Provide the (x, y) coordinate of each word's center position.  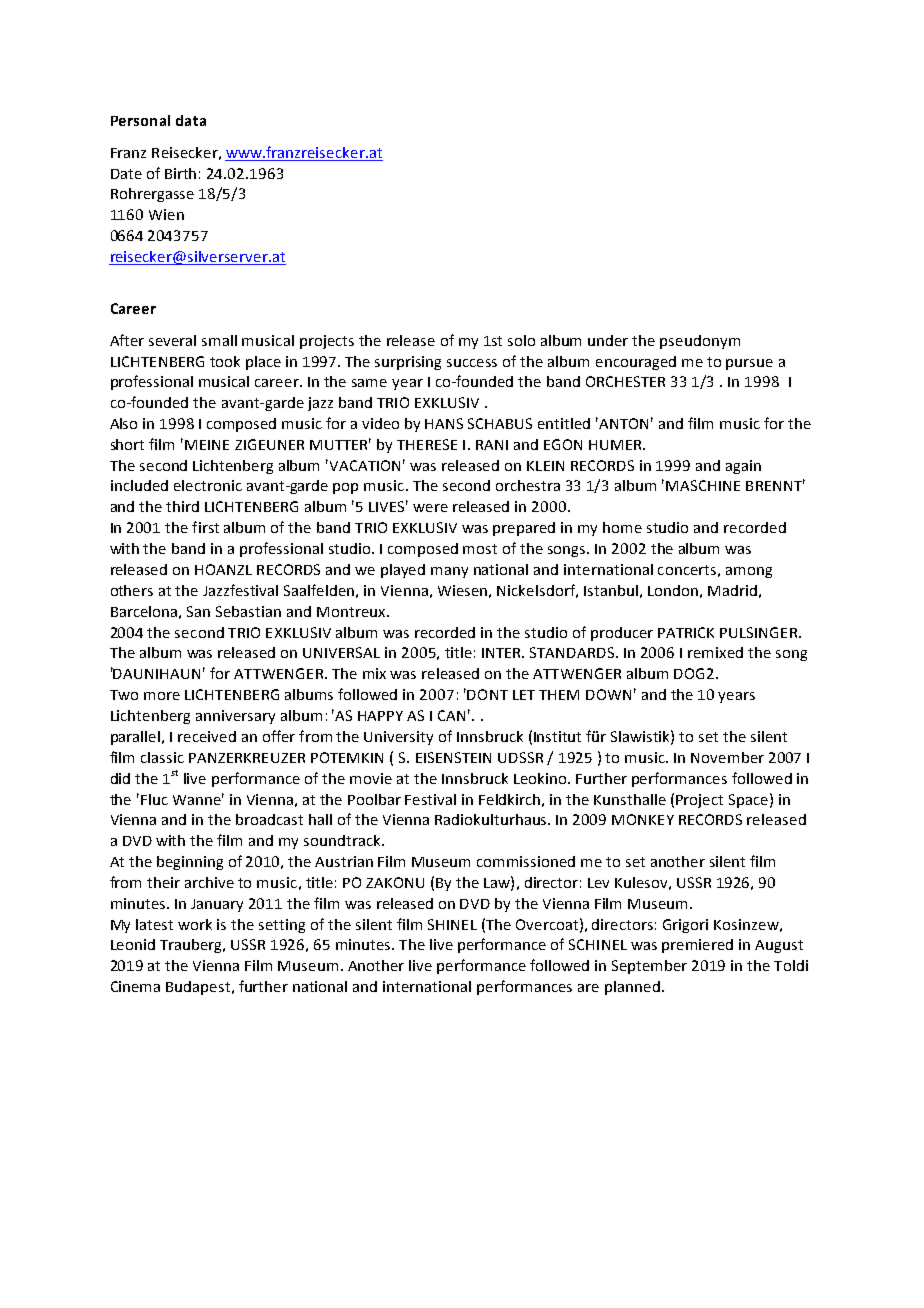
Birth (180, 173)
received (207, 736)
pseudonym (700, 342)
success (472, 363)
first (205, 527)
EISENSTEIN (453, 757)
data (191, 120)
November (727, 757)
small (219, 340)
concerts (687, 570)
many (449, 572)
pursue (749, 364)
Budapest (199, 988)
